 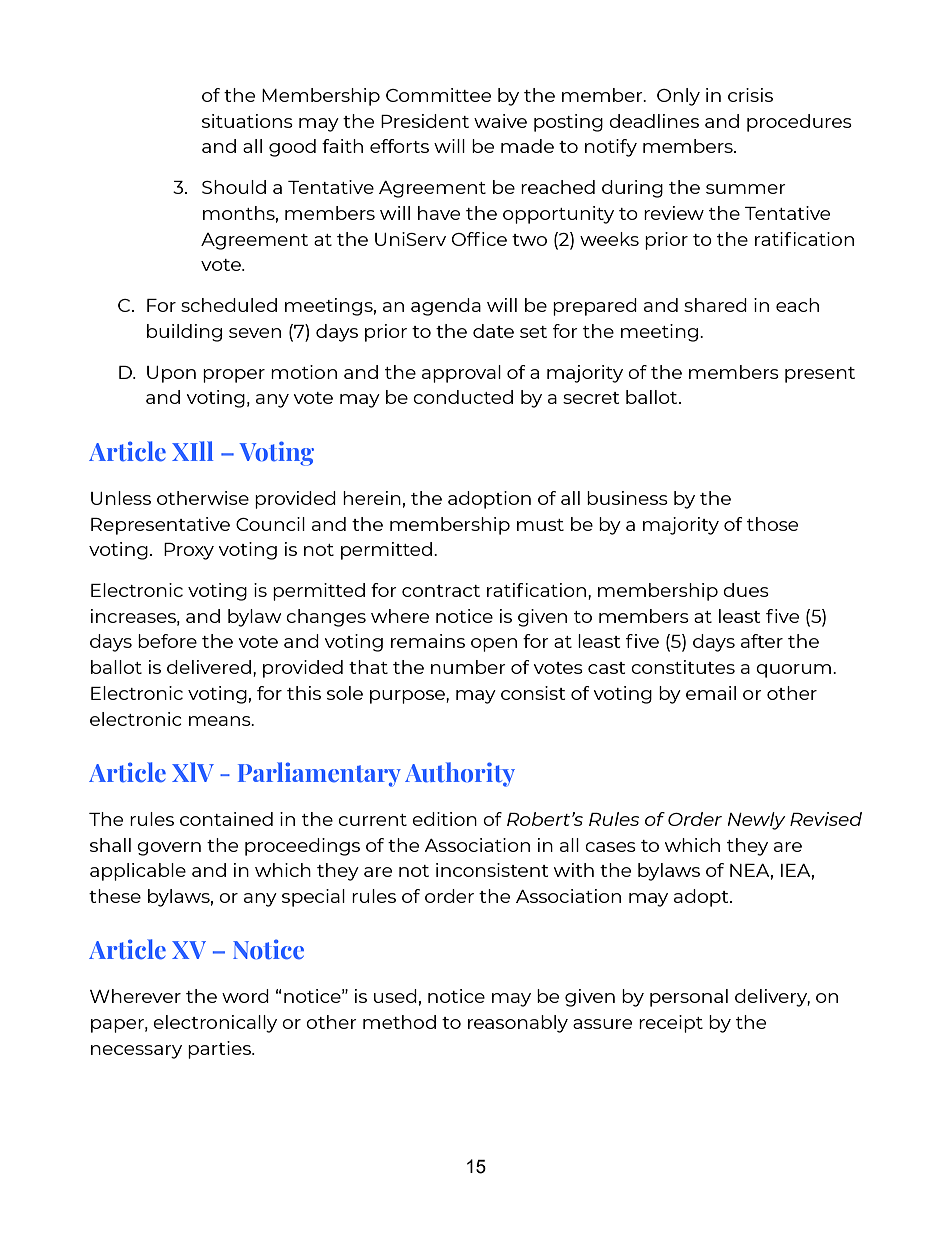 What do you see at coordinates (171, 374) in the image?
I see `Upon` at bounding box center [171, 374].
